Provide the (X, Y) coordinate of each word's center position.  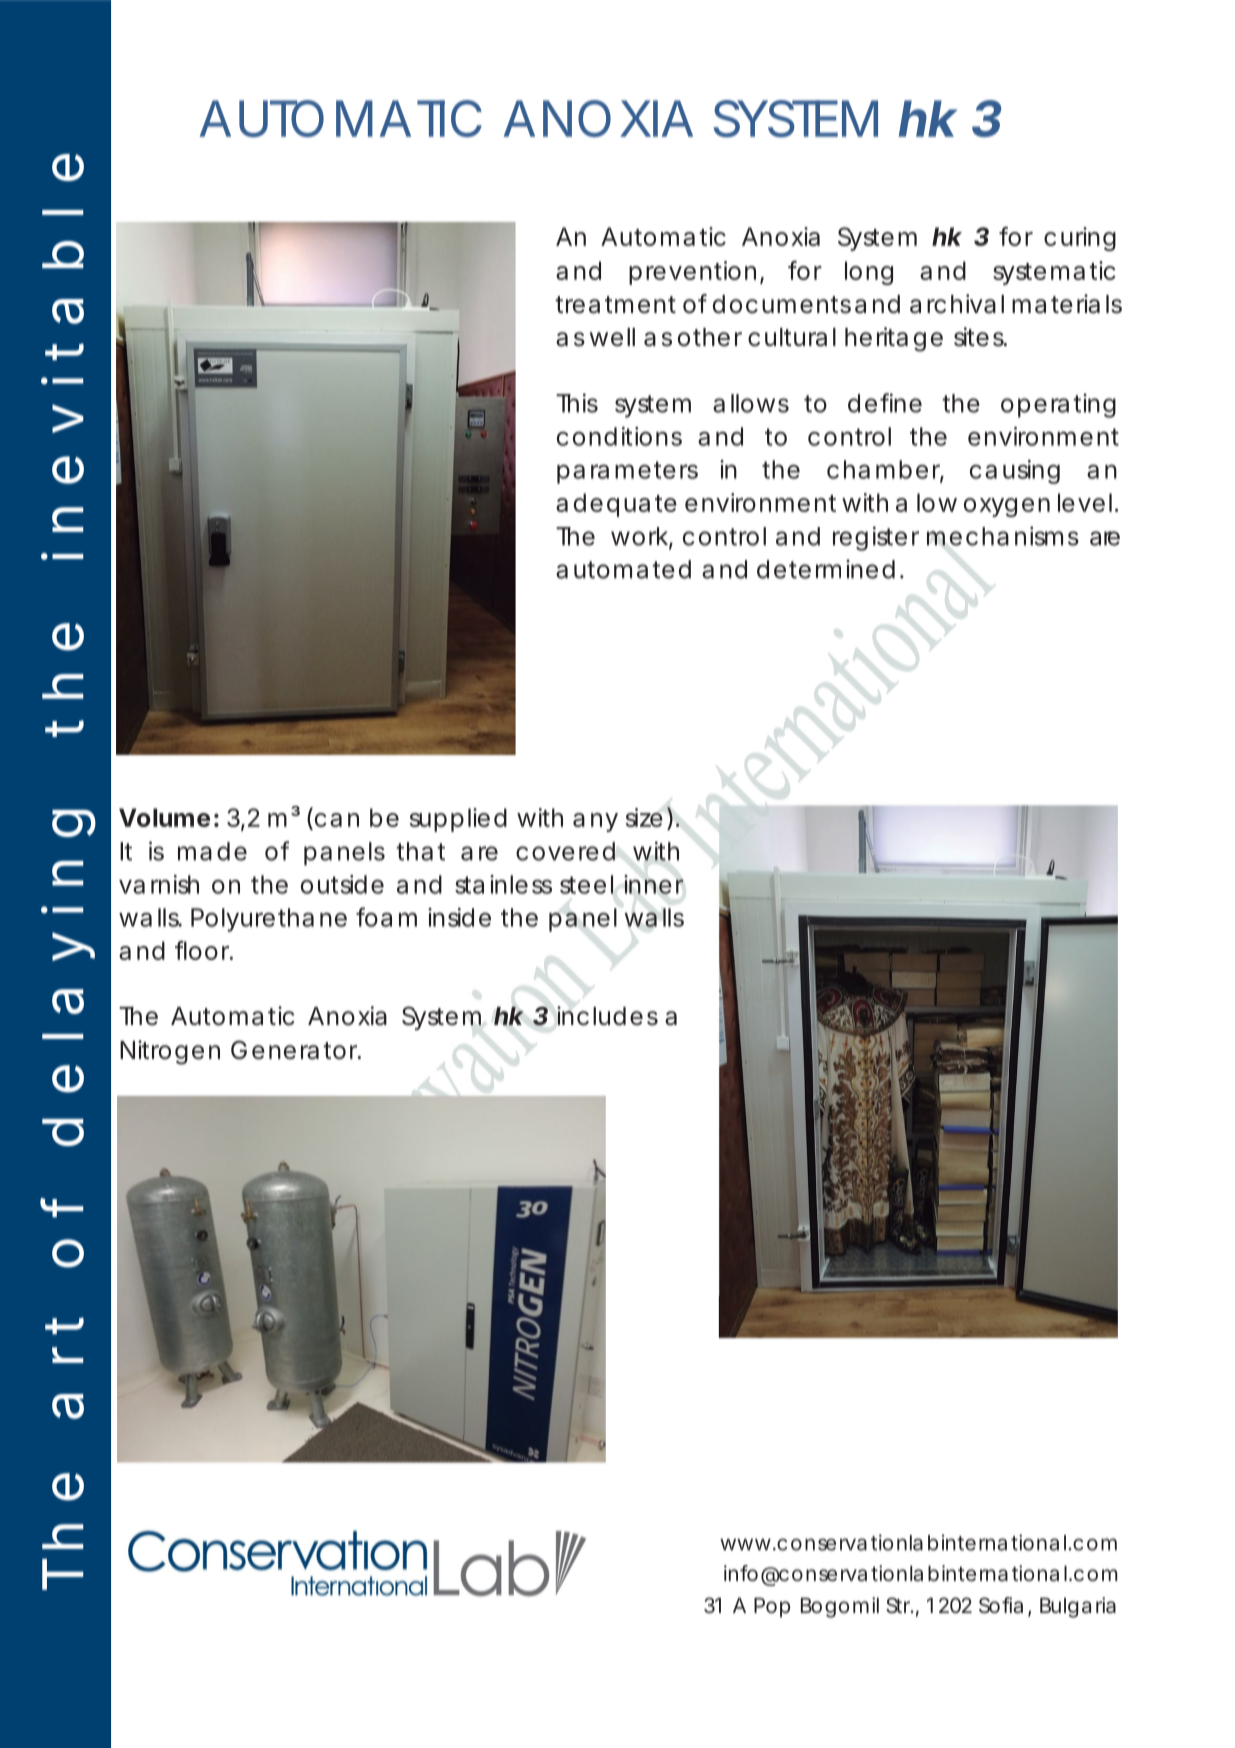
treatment (615, 305)
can (337, 820)
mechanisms (1003, 536)
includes (607, 1016)
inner (653, 884)
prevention (692, 273)
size (644, 817)
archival (957, 304)
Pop (772, 1608)
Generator (296, 1050)
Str (899, 1605)
